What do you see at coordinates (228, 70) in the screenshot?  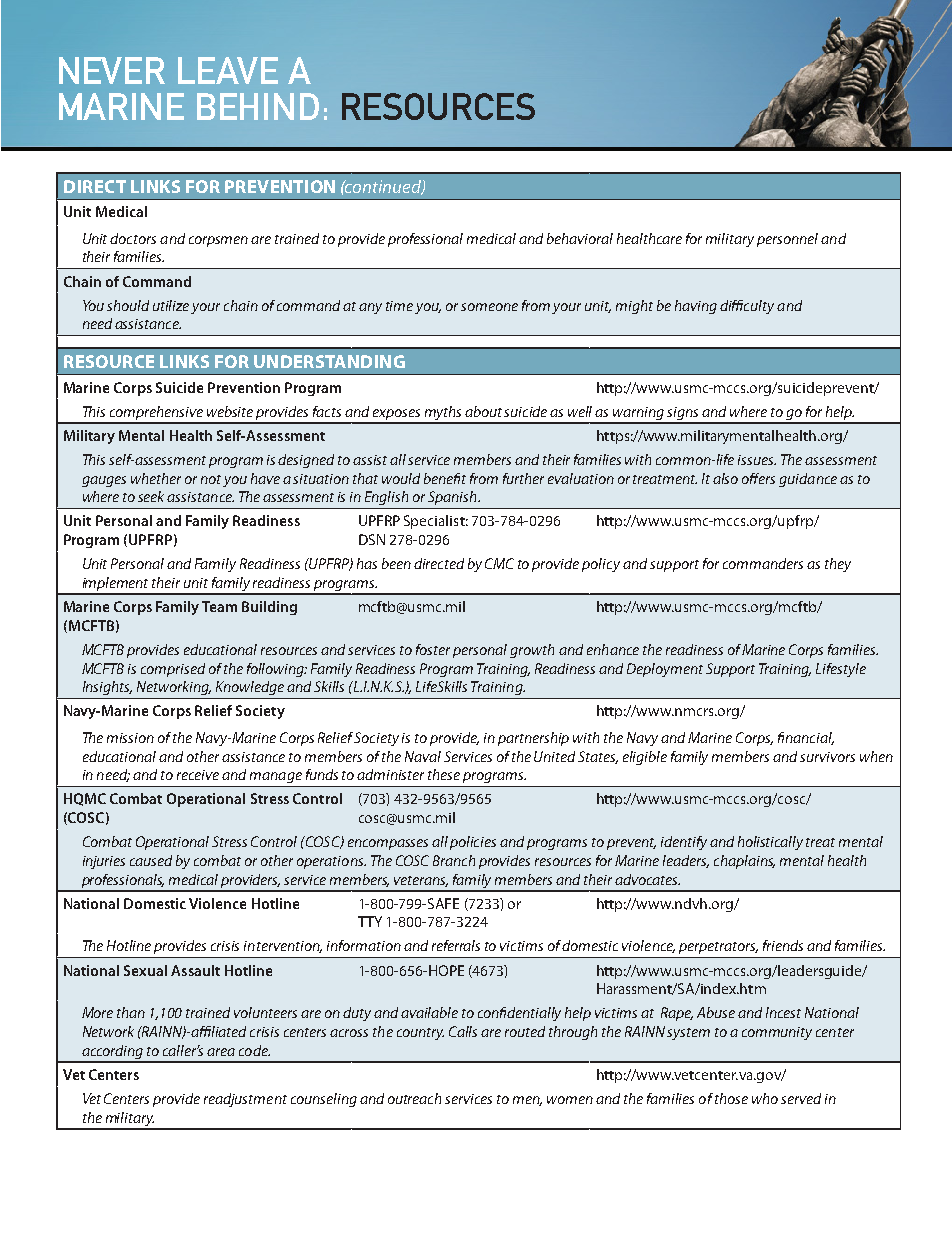 I see `LEAVE` at bounding box center [228, 70].
